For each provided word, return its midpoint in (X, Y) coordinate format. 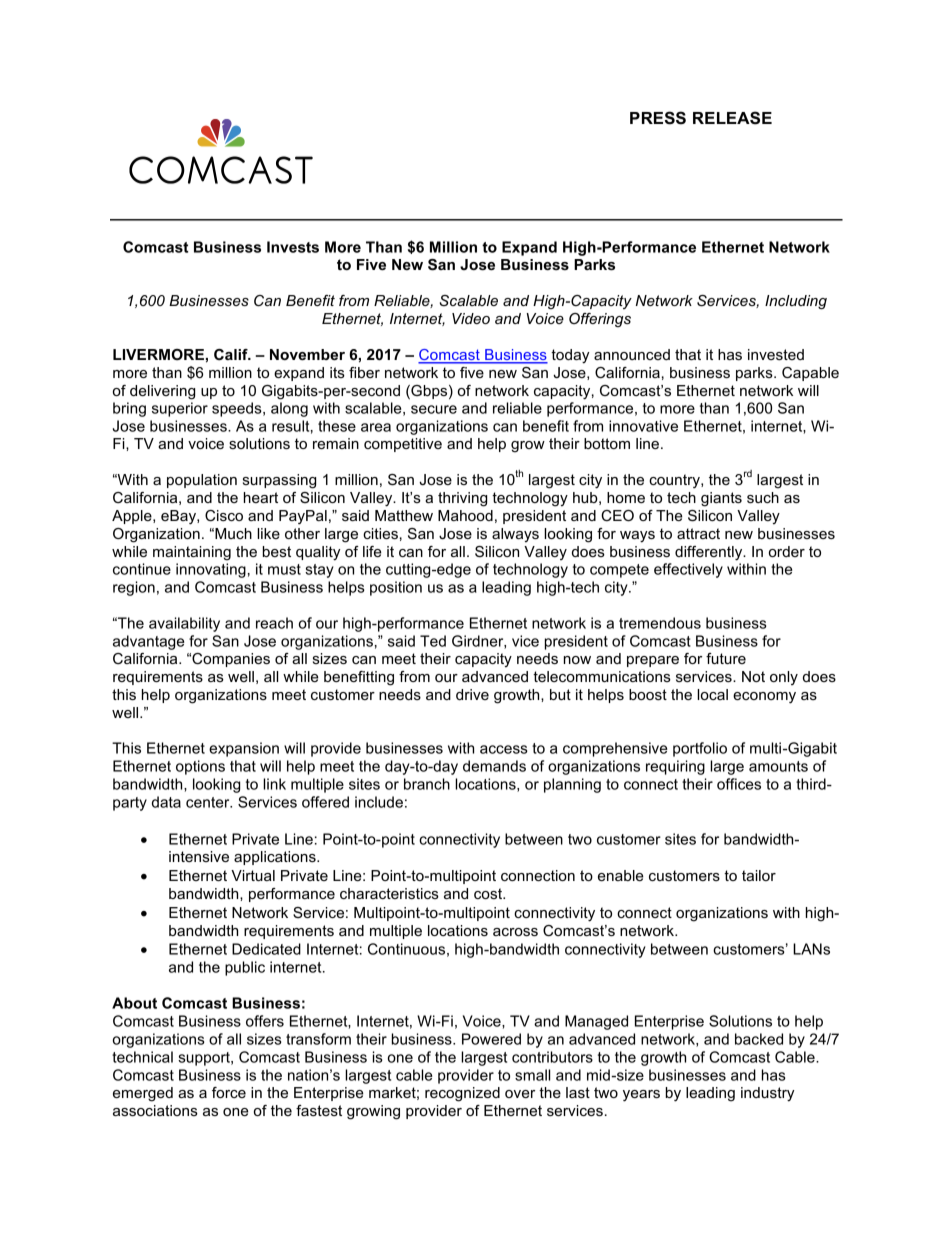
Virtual (253, 875)
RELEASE (732, 118)
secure (434, 409)
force (229, 1092)
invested (776, 354)
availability (184, 624)
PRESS (658, 118)
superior (180, 409)
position (396, 588)
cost (489, 893)
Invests (293, 247)
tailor (759, 875)
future (726, 658)
